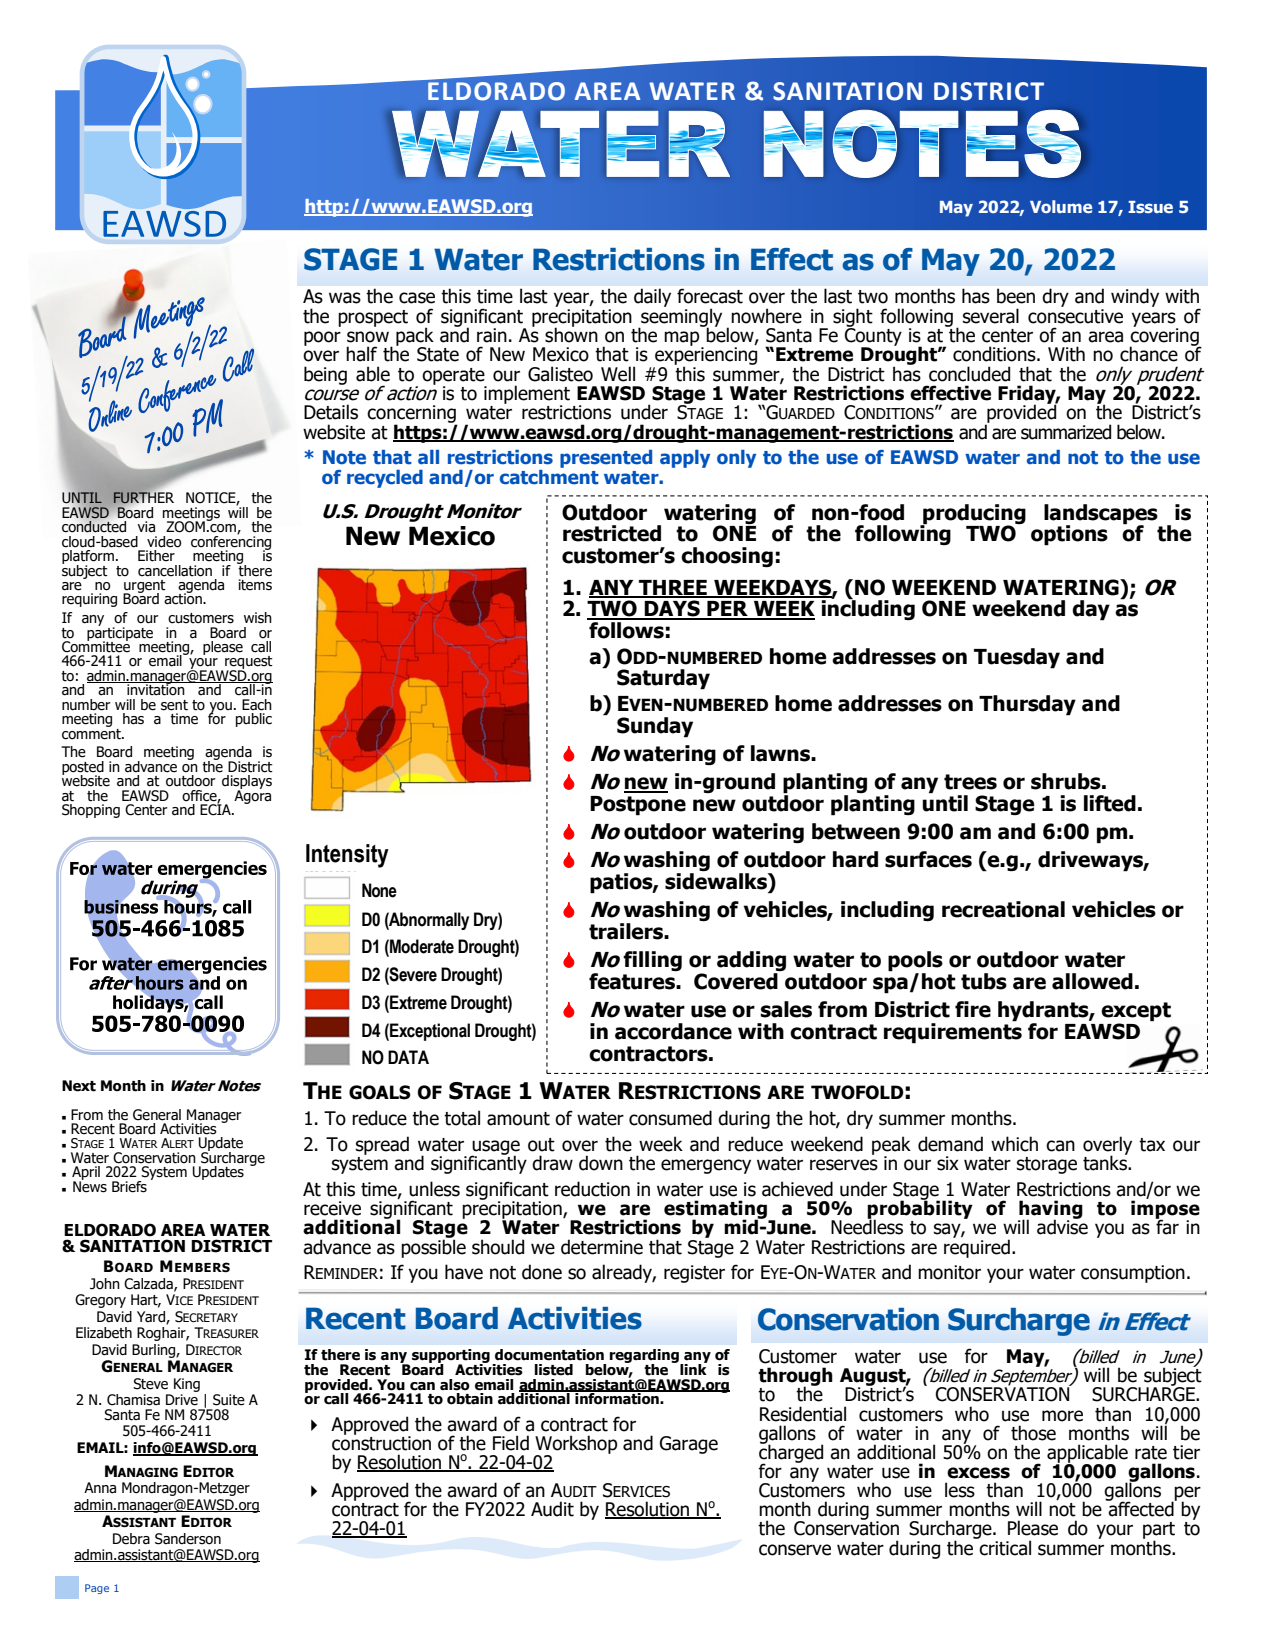  Describe the element at coordinates (1003, 909) in the document. I see `recreational` at that location.
